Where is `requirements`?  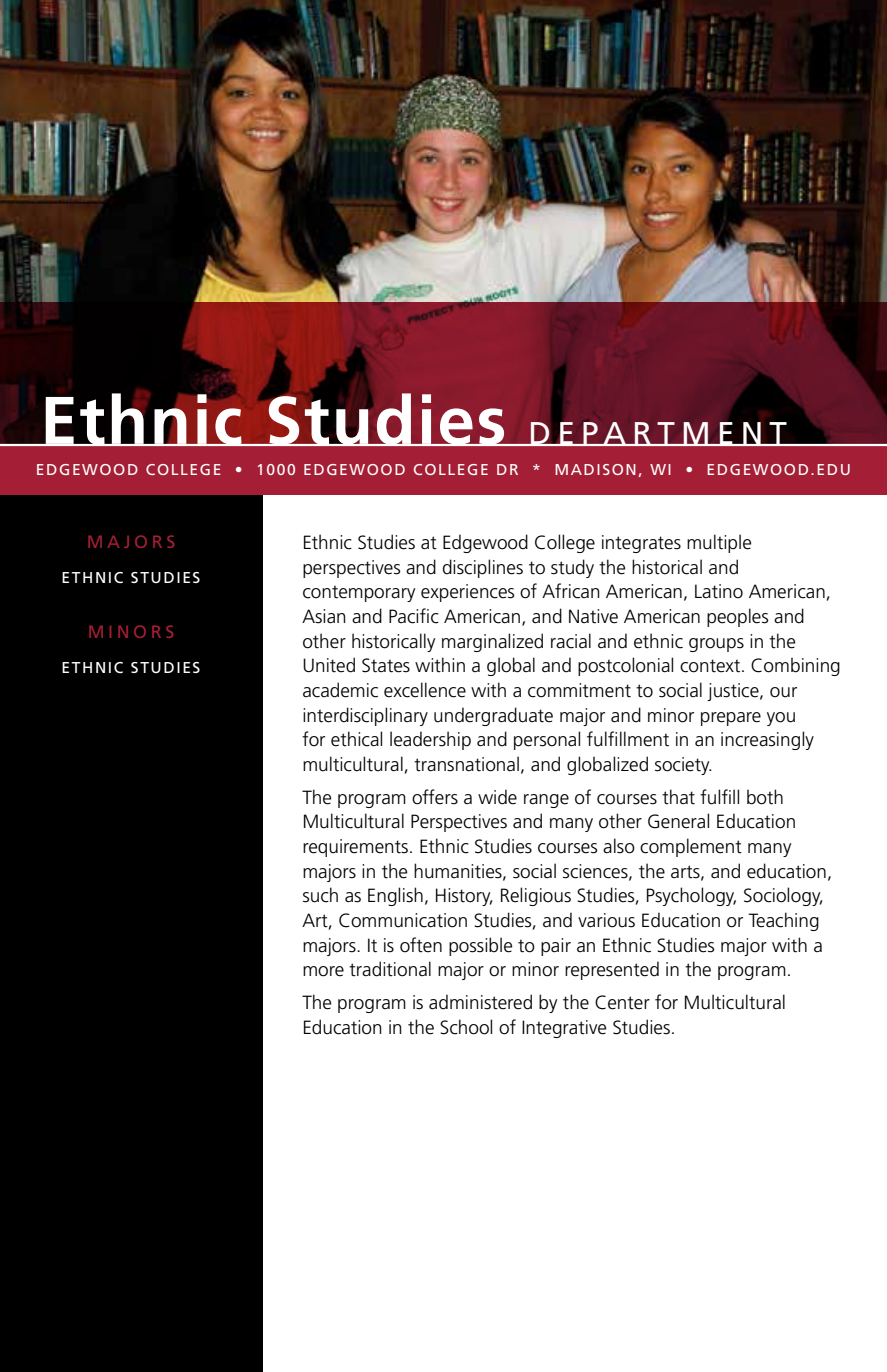
requirements is located at coordinates (355, 848).
